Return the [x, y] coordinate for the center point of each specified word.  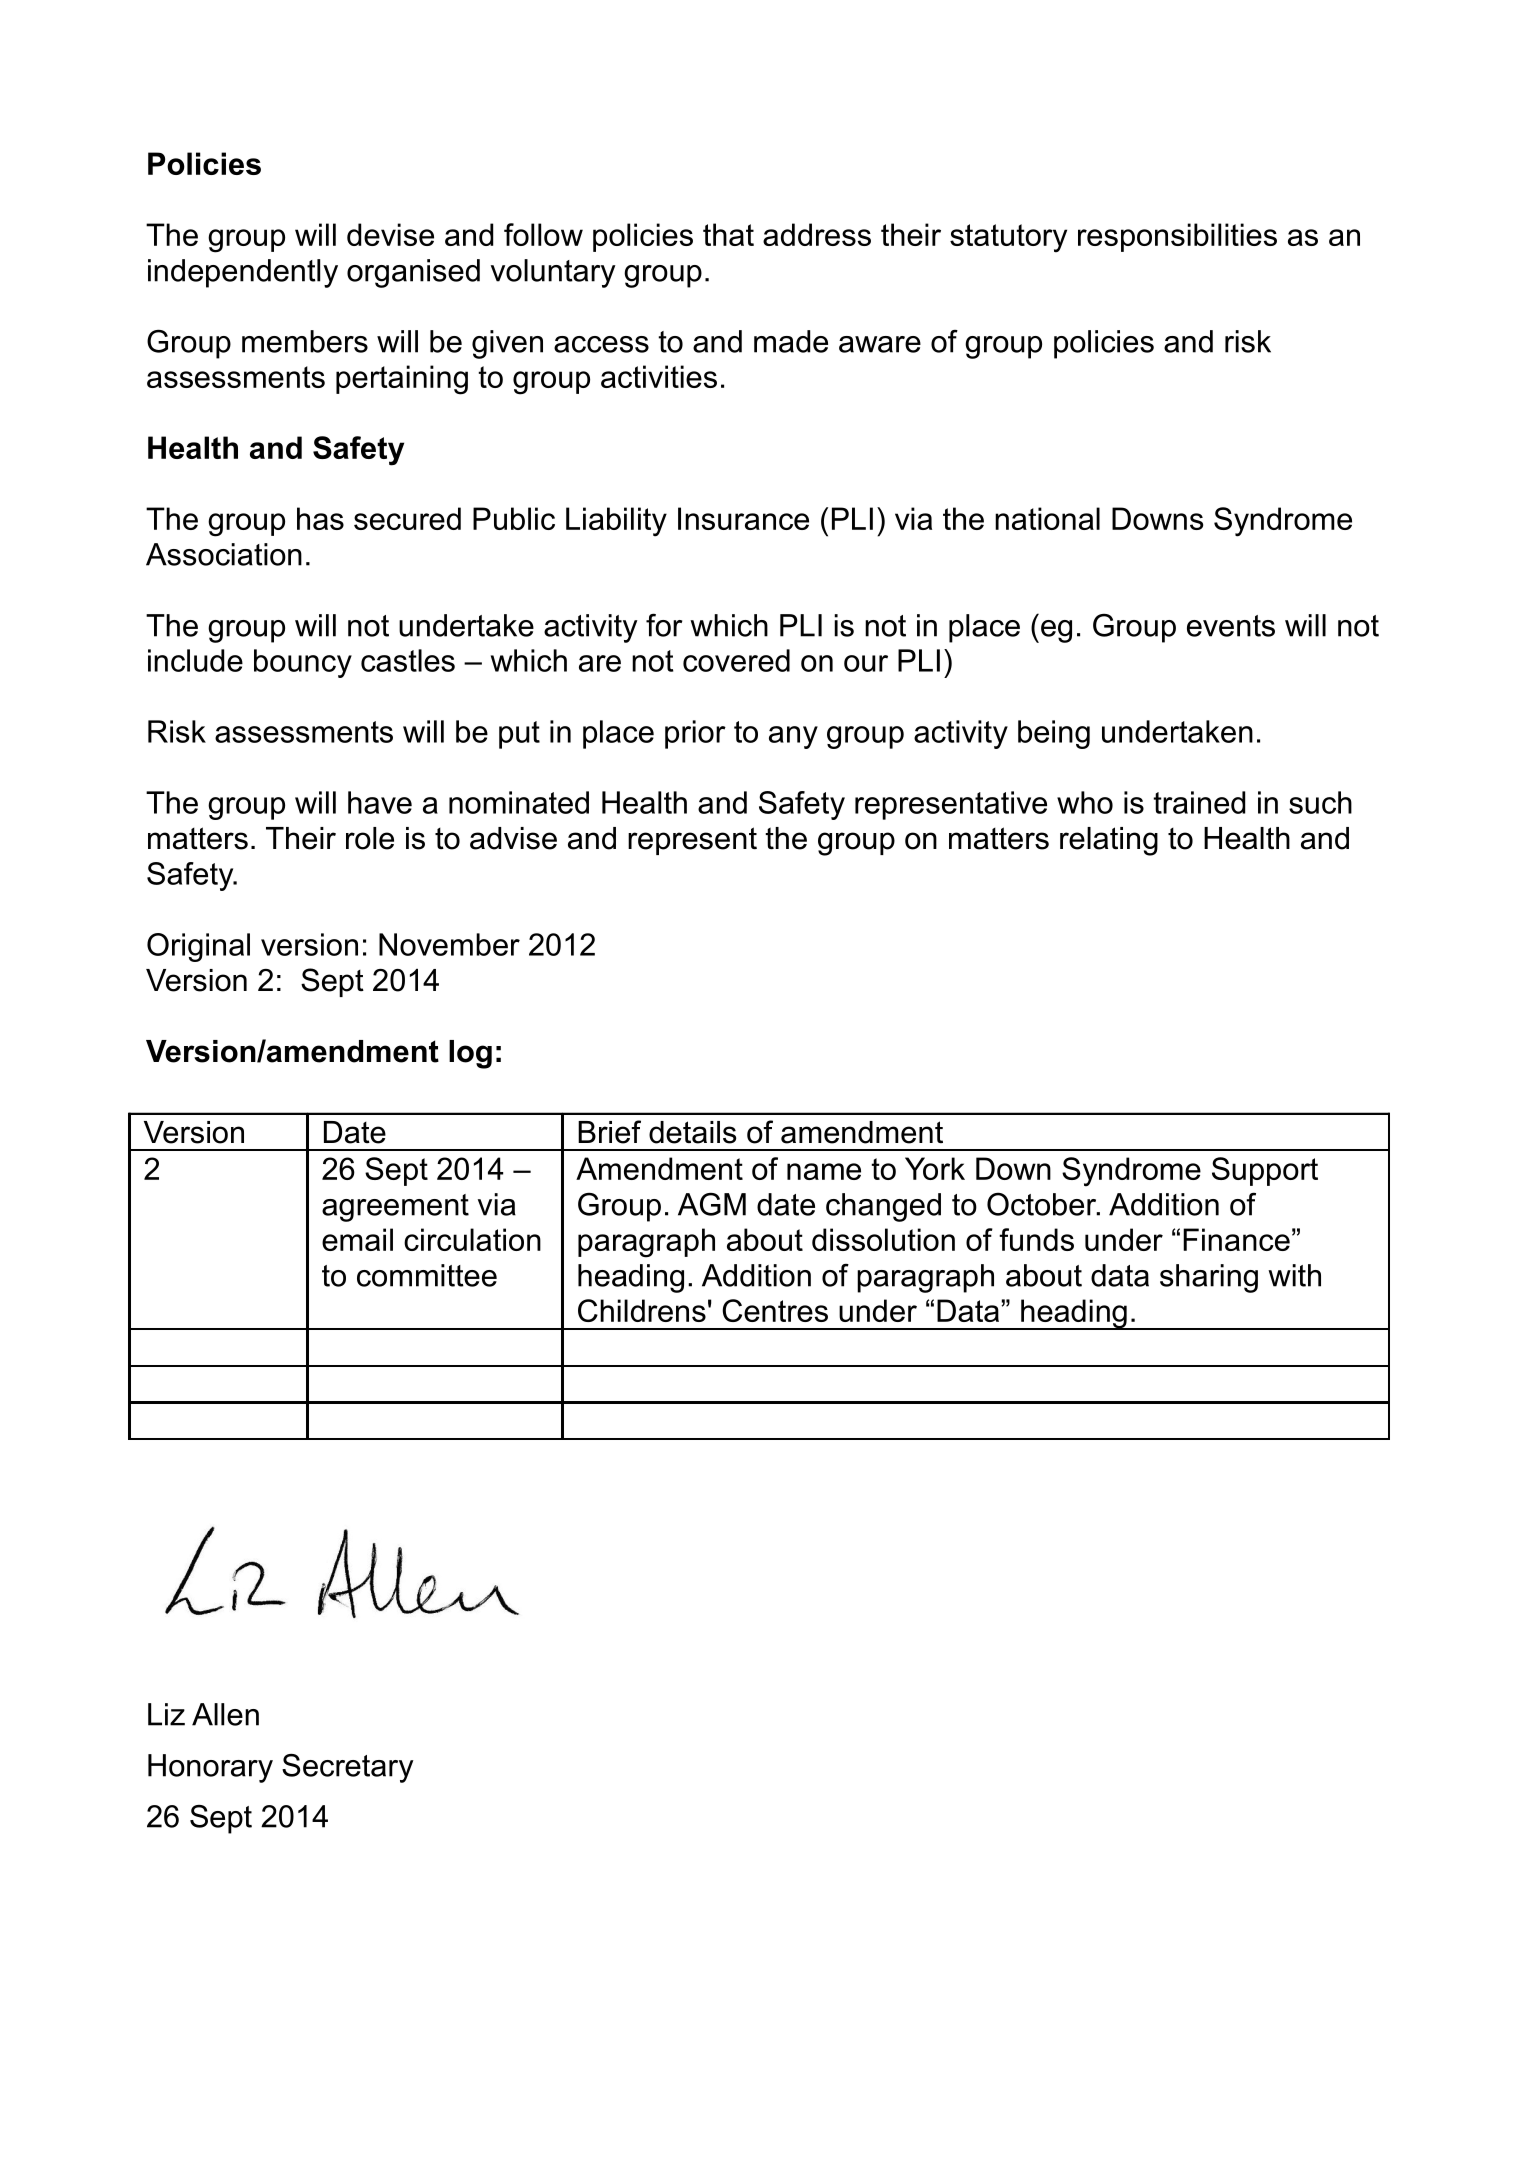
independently [243, 273]
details [692, 1132]
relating [1109, 841]
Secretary [348, 1768]
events [1231, 626]
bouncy [303, 663]
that [728, 234]
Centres [775, 1310]
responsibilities [1177, 237]
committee [427, 1275]
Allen [225, 1714]
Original [198, 947]
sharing [1209, 1278]
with [1294, 1275]
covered [736, 660]
